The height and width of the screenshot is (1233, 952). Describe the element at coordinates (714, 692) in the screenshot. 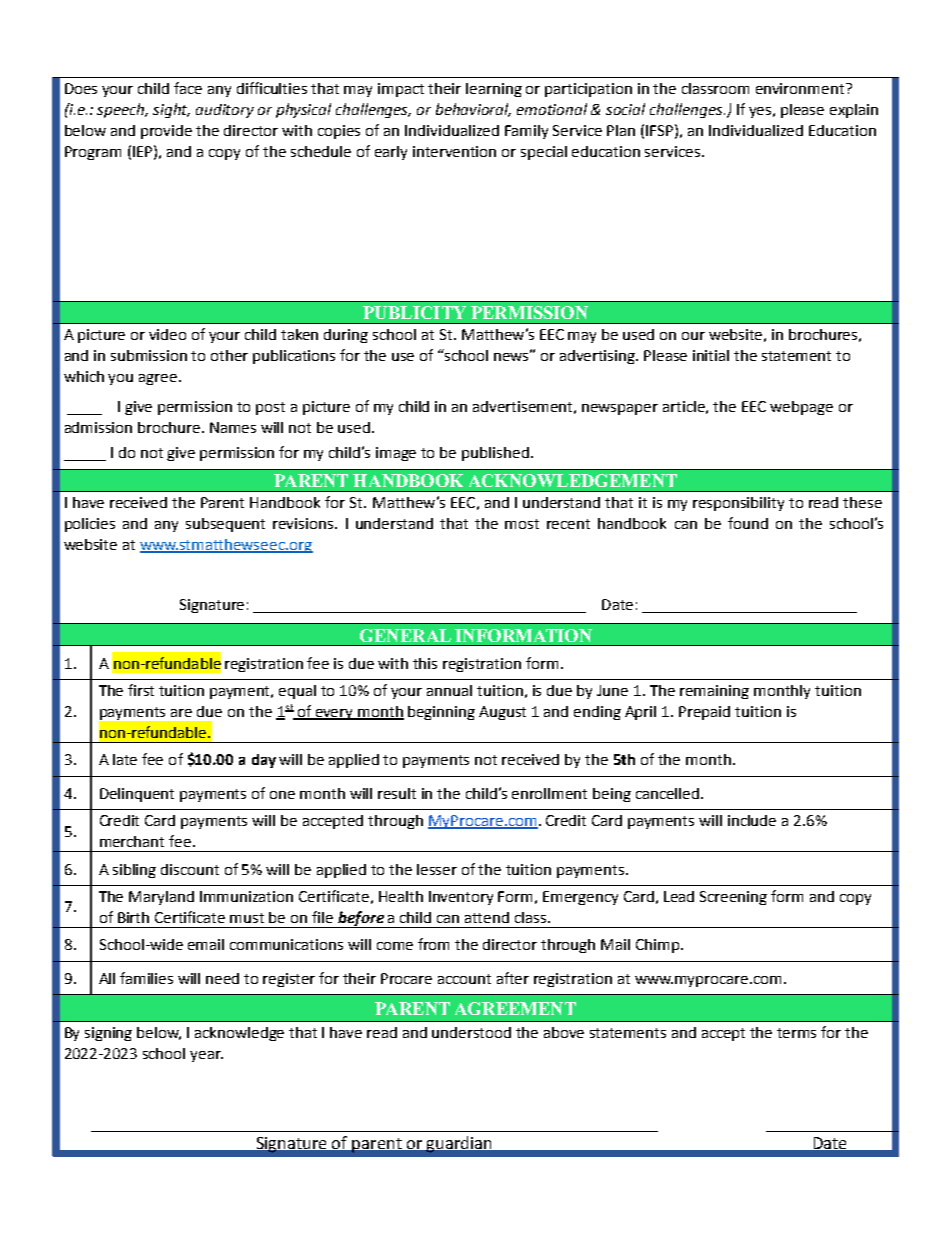

I see `remaining` at that location.
